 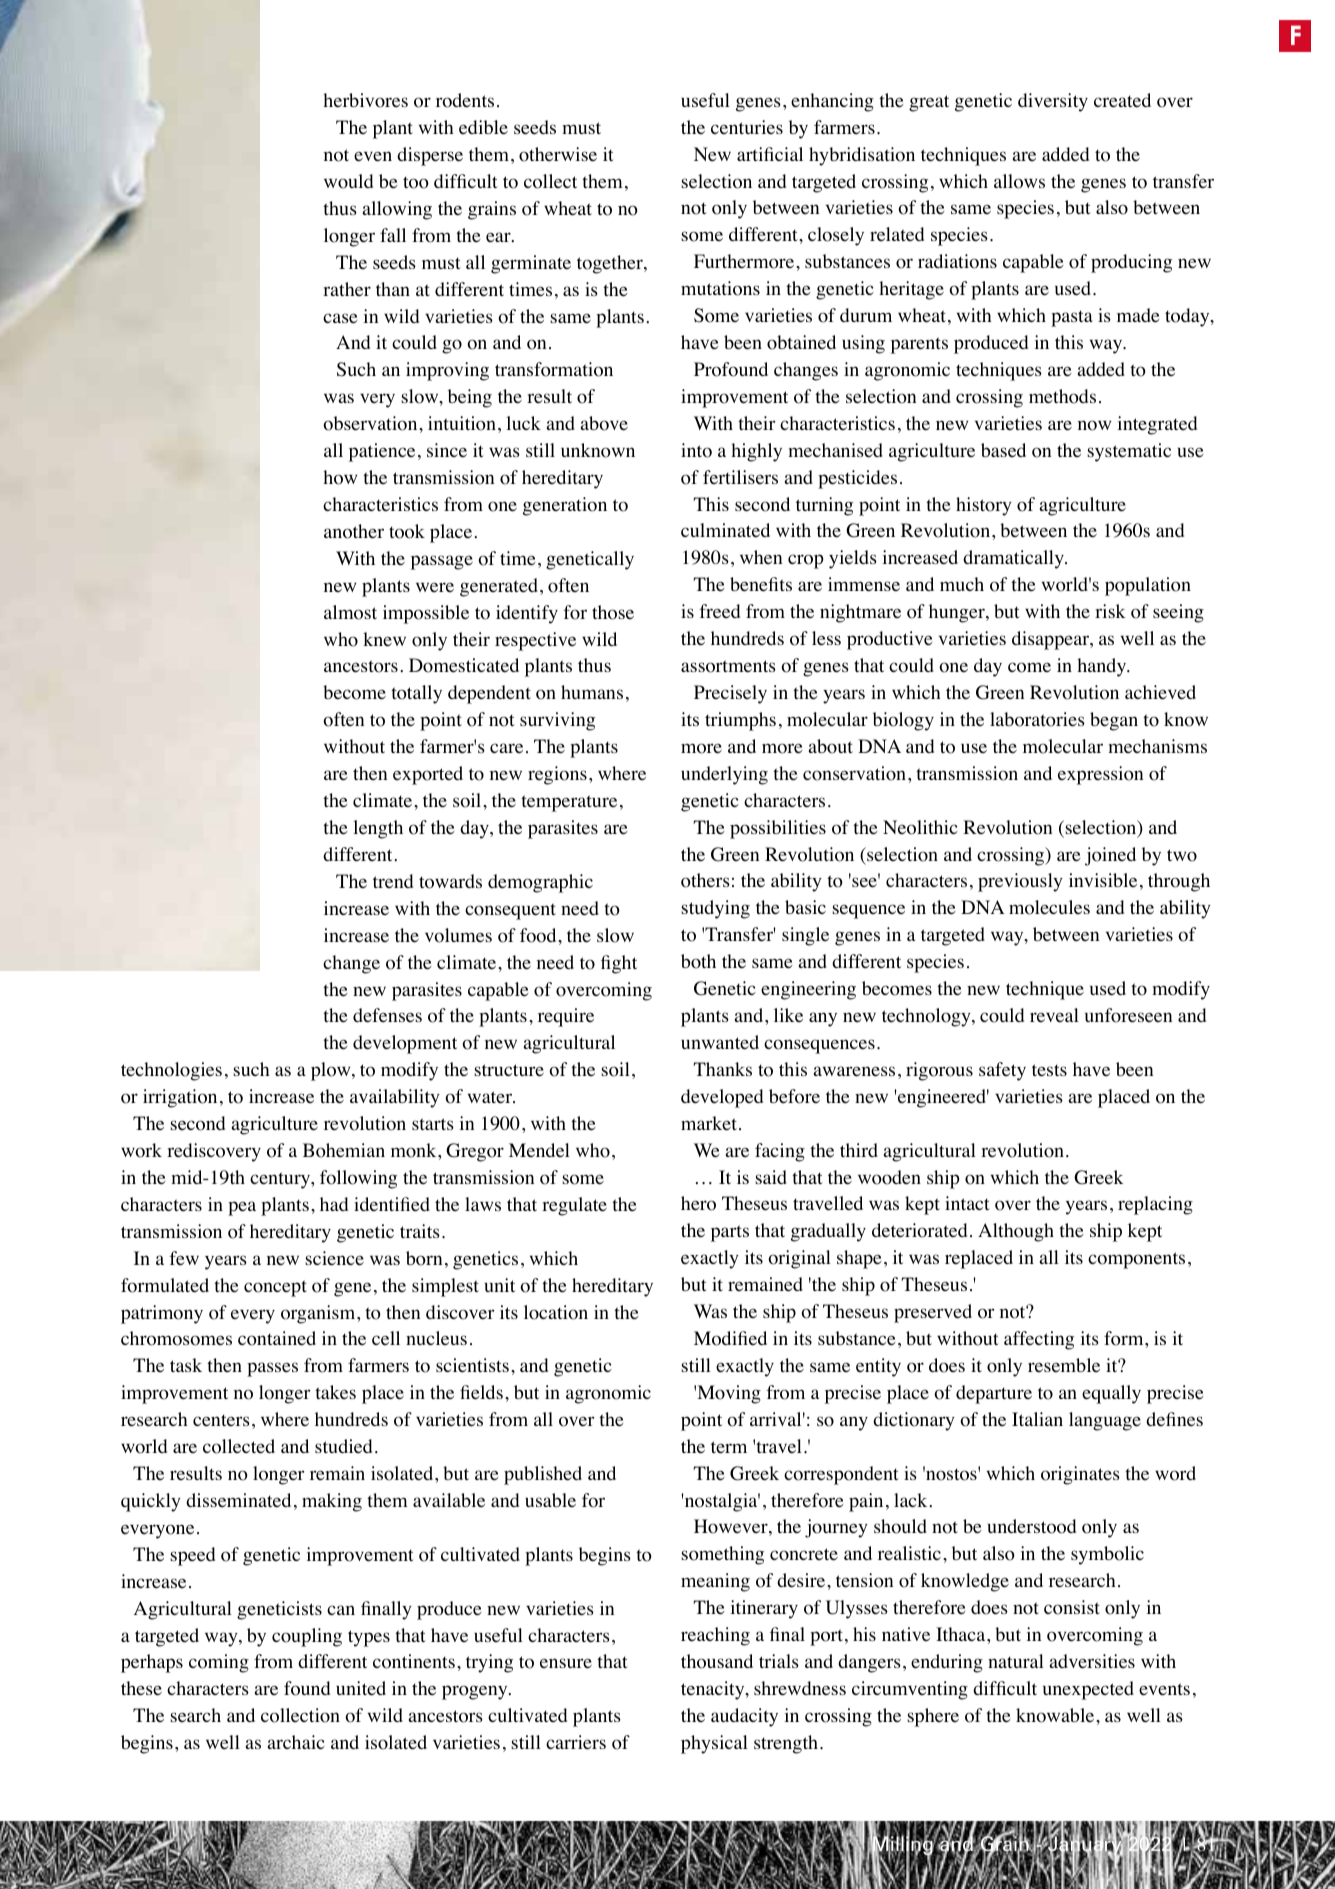 What do you see at coordinates (1019, 181) in the screenshot?
I see `allows` at bounding box center [1019, 181].
